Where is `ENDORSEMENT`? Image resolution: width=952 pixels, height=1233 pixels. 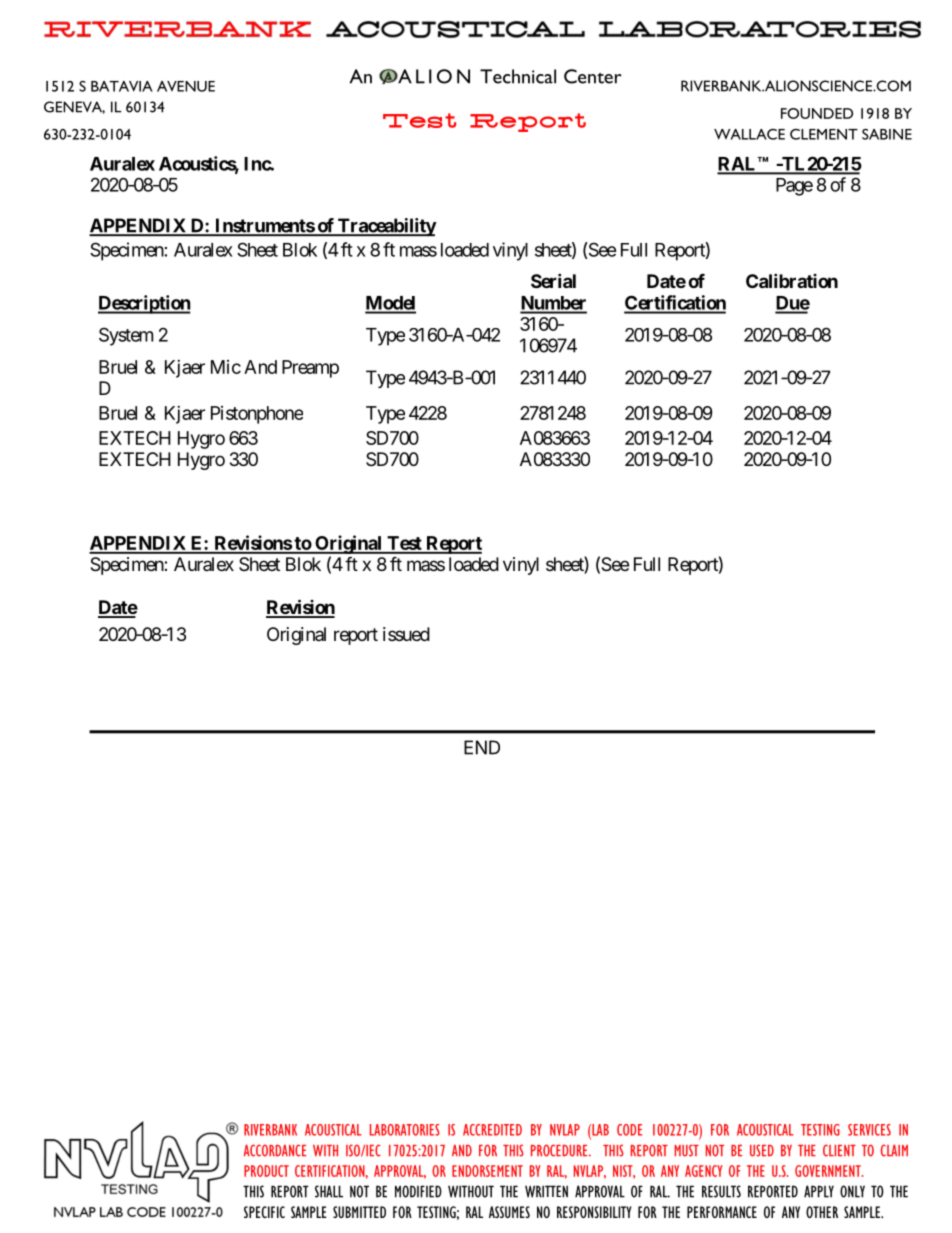 ENDORSEMENT is located at coordinates (487, 1171).
